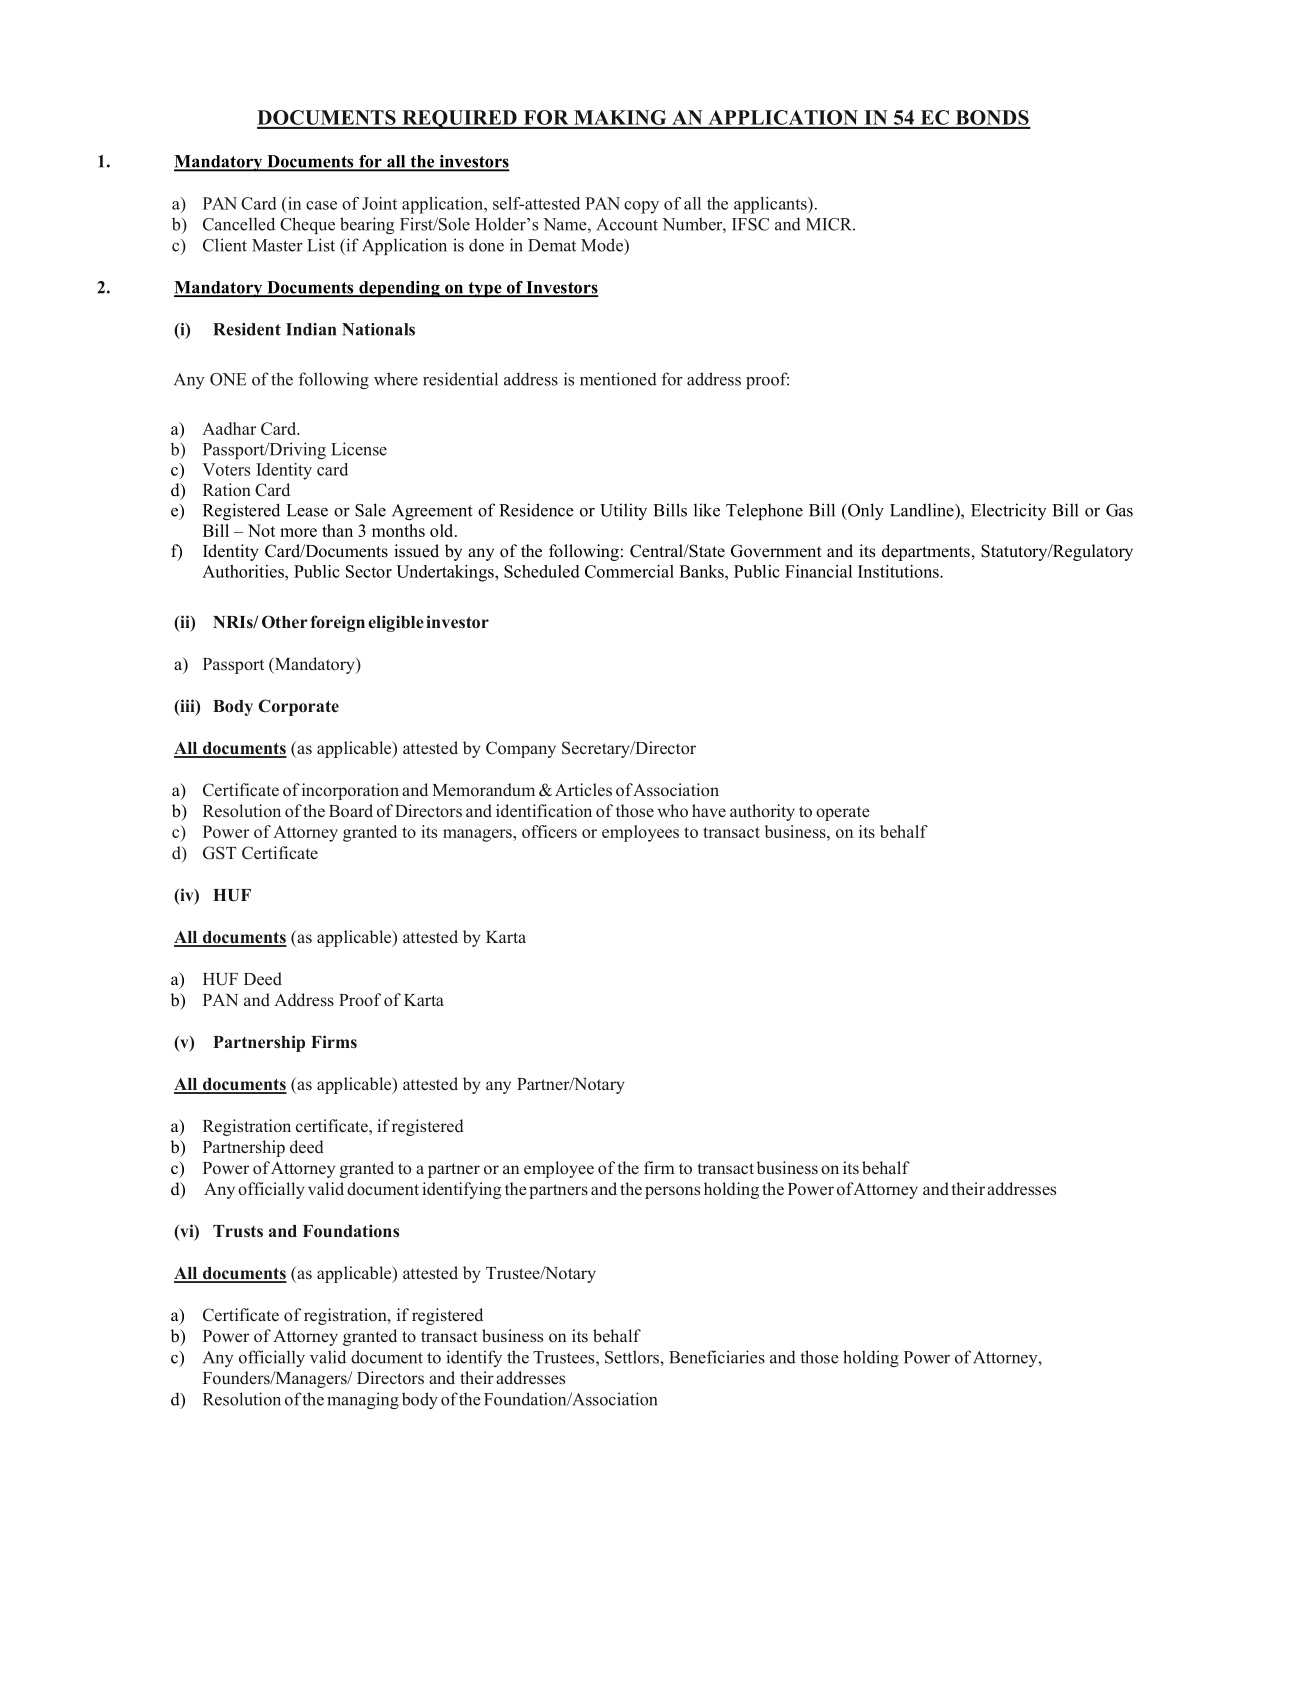 The height and width of the image is (1702, 1315). What do you see at coordinates (298, 707) in the image?
I see `Corporate` at bounding box center [298, 707].
